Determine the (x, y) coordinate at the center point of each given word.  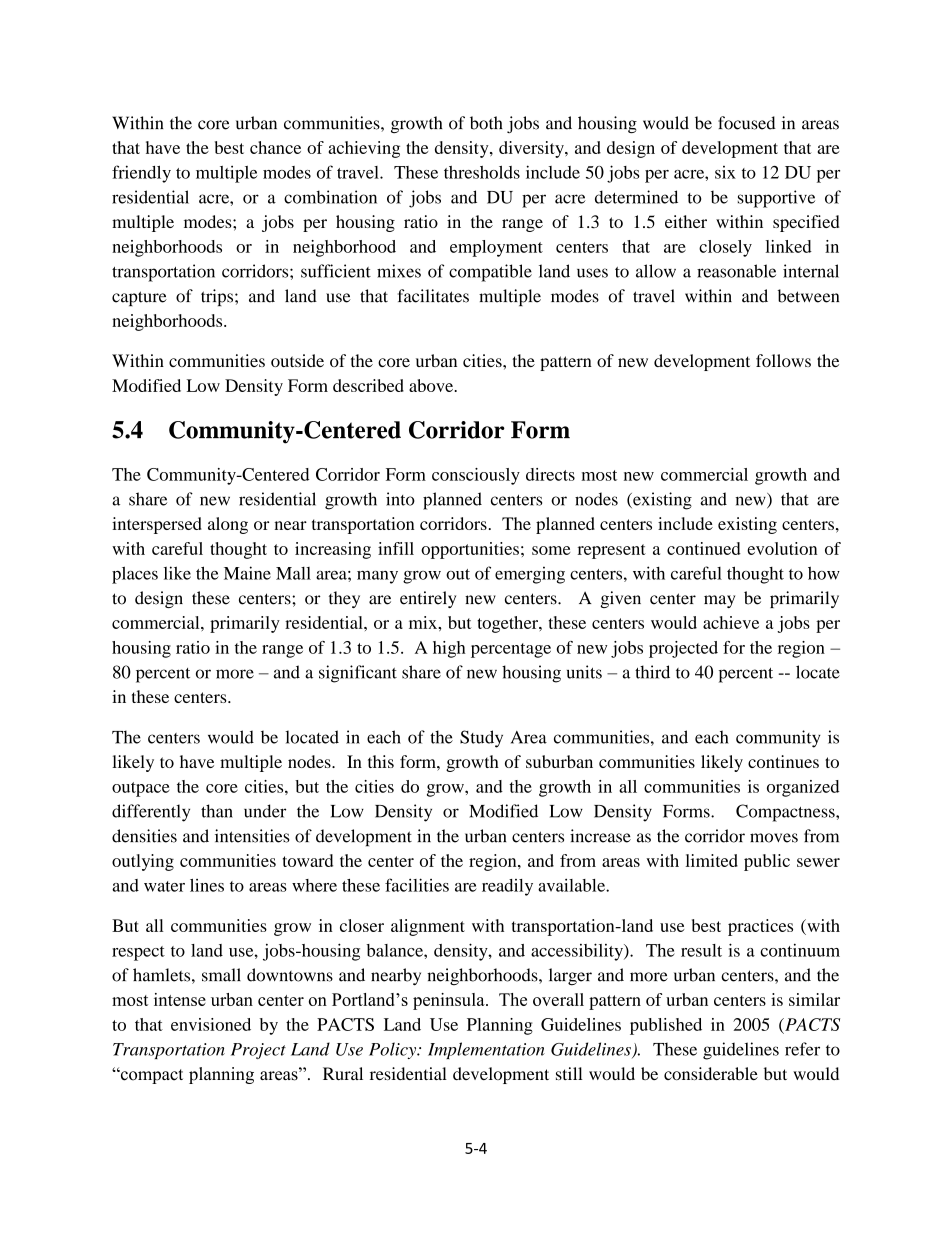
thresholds (482, 172)
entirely (428, 599)
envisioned (211, 1024)
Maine (247, 573)
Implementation (486, 1050)
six (725, 172)
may (719, 601)
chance (275, 147)
